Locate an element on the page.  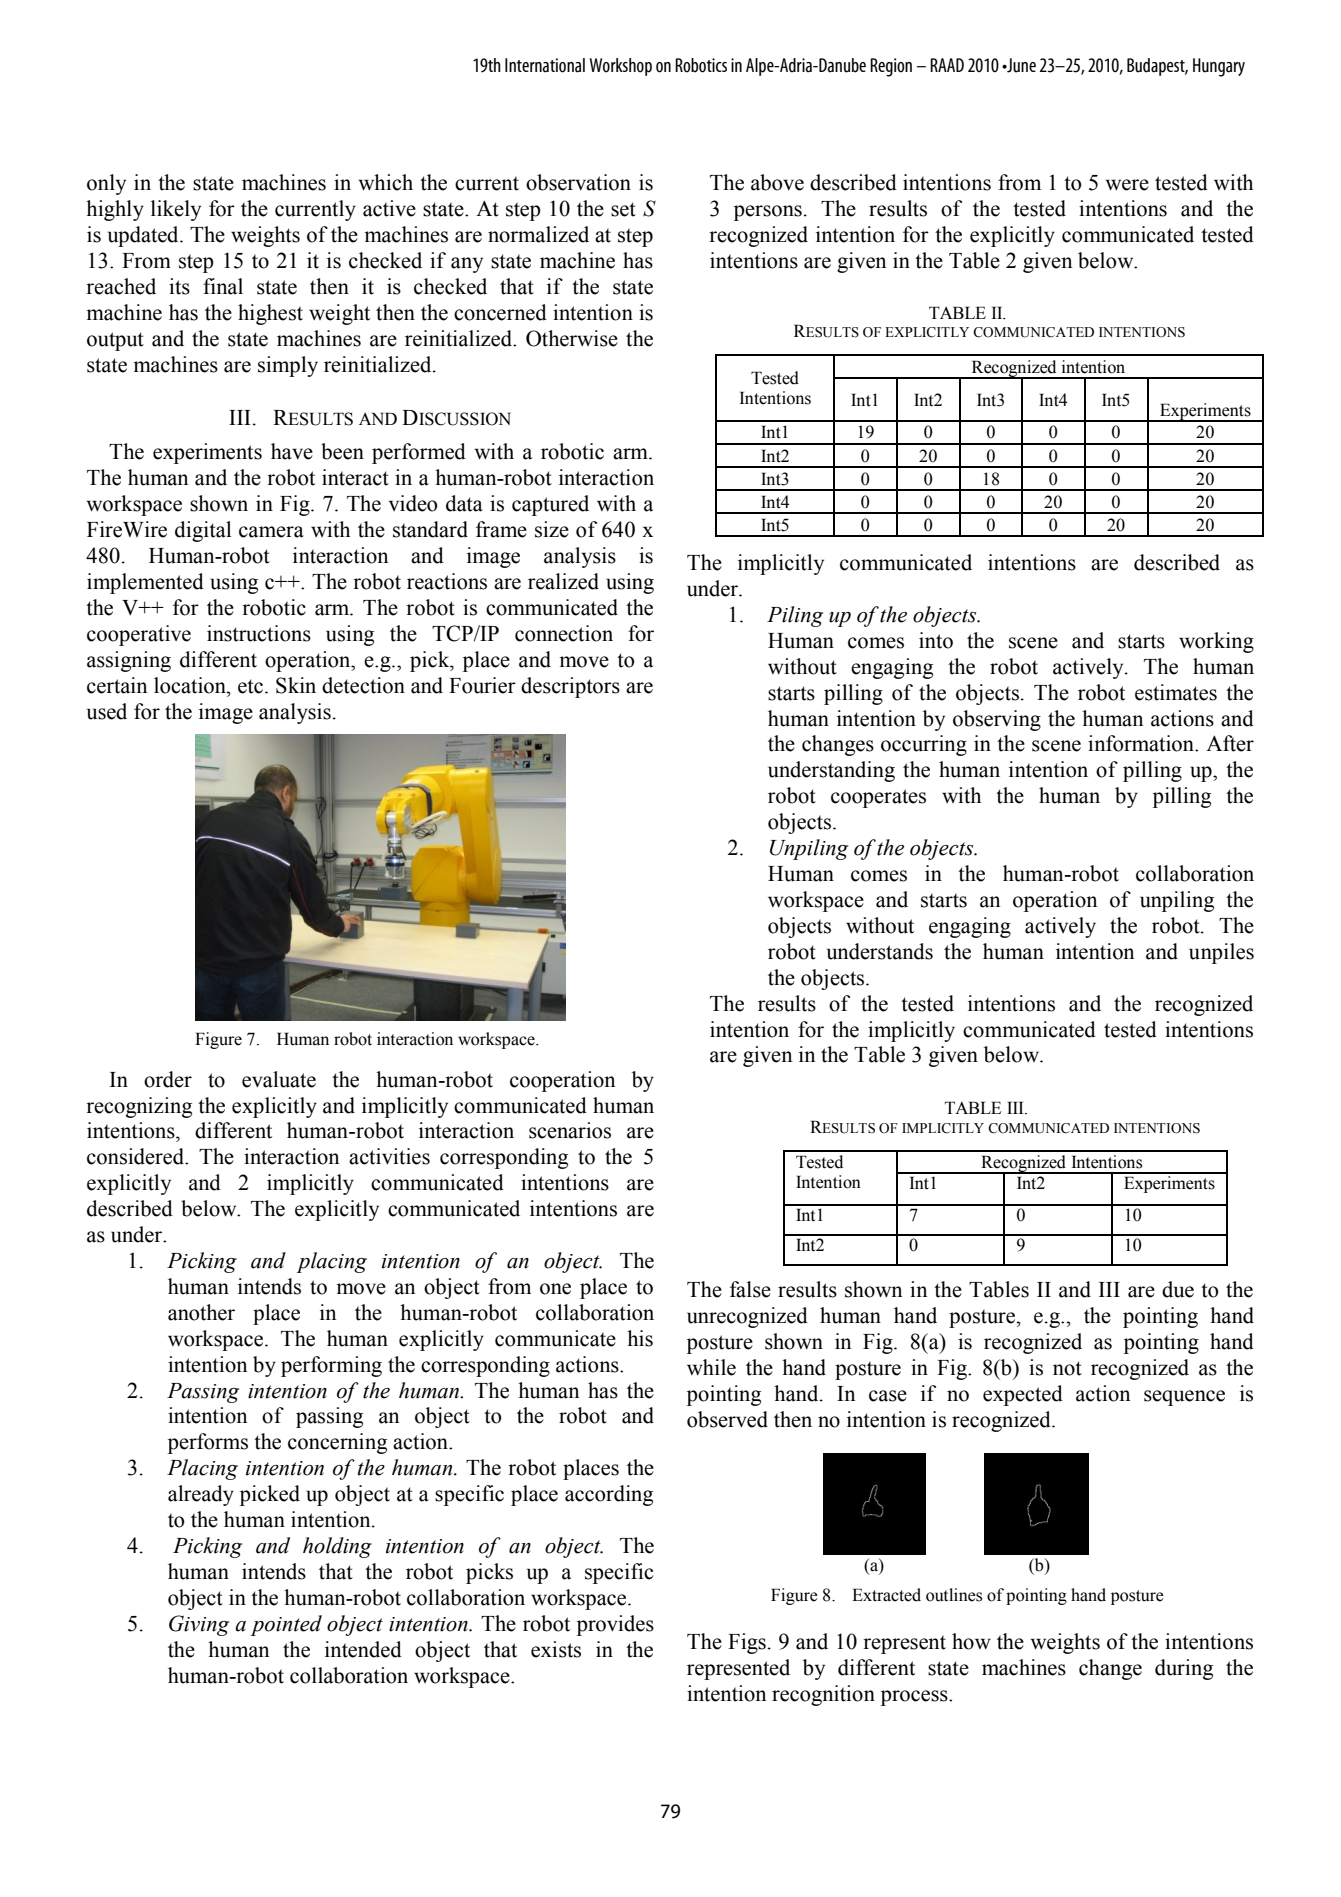
information is located at coordinates (1142, 743).
